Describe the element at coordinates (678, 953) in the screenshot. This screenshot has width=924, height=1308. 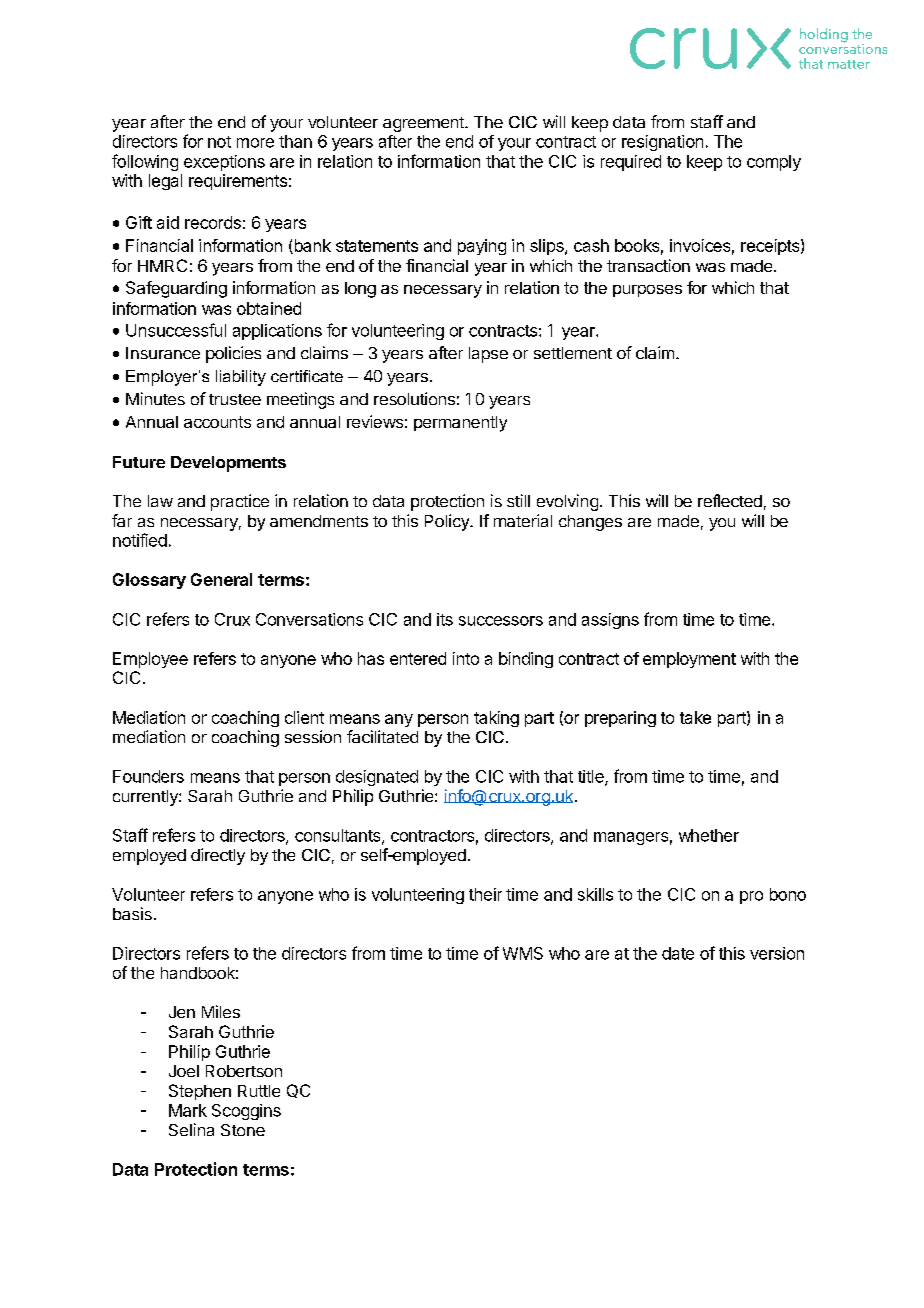
I see `date` at that location.
